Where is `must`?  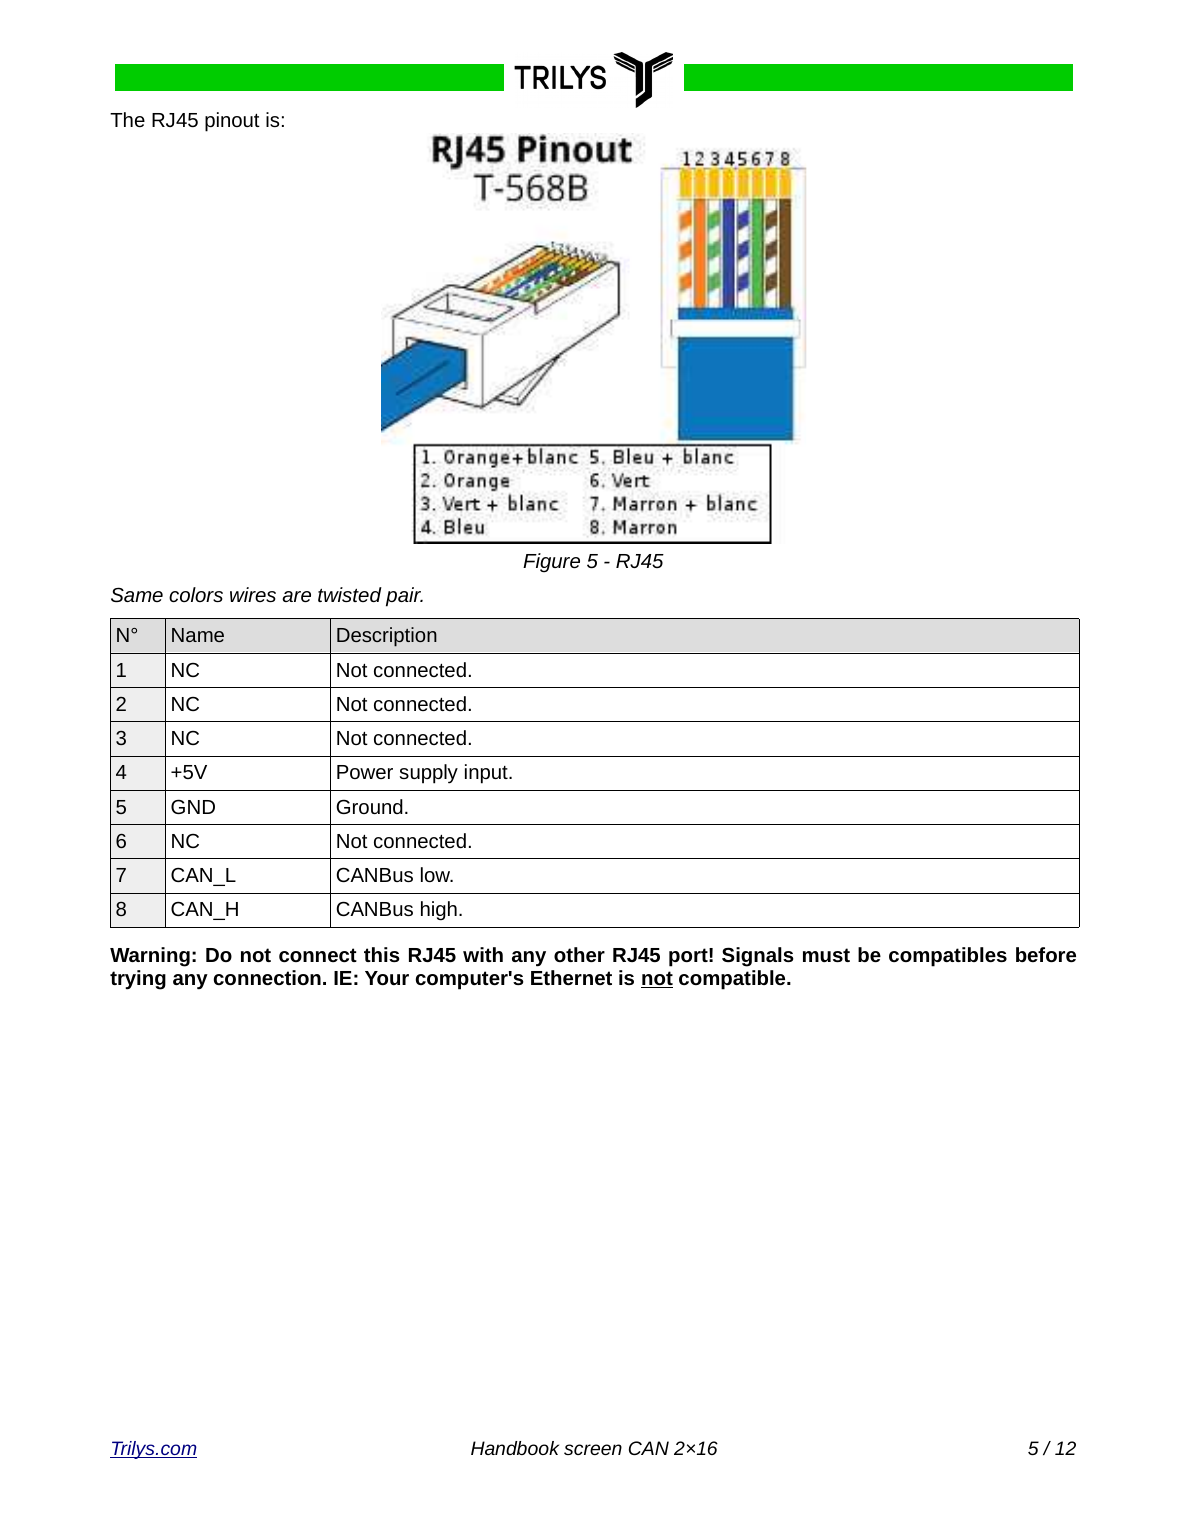
must is located at coordinates (826, 955).
